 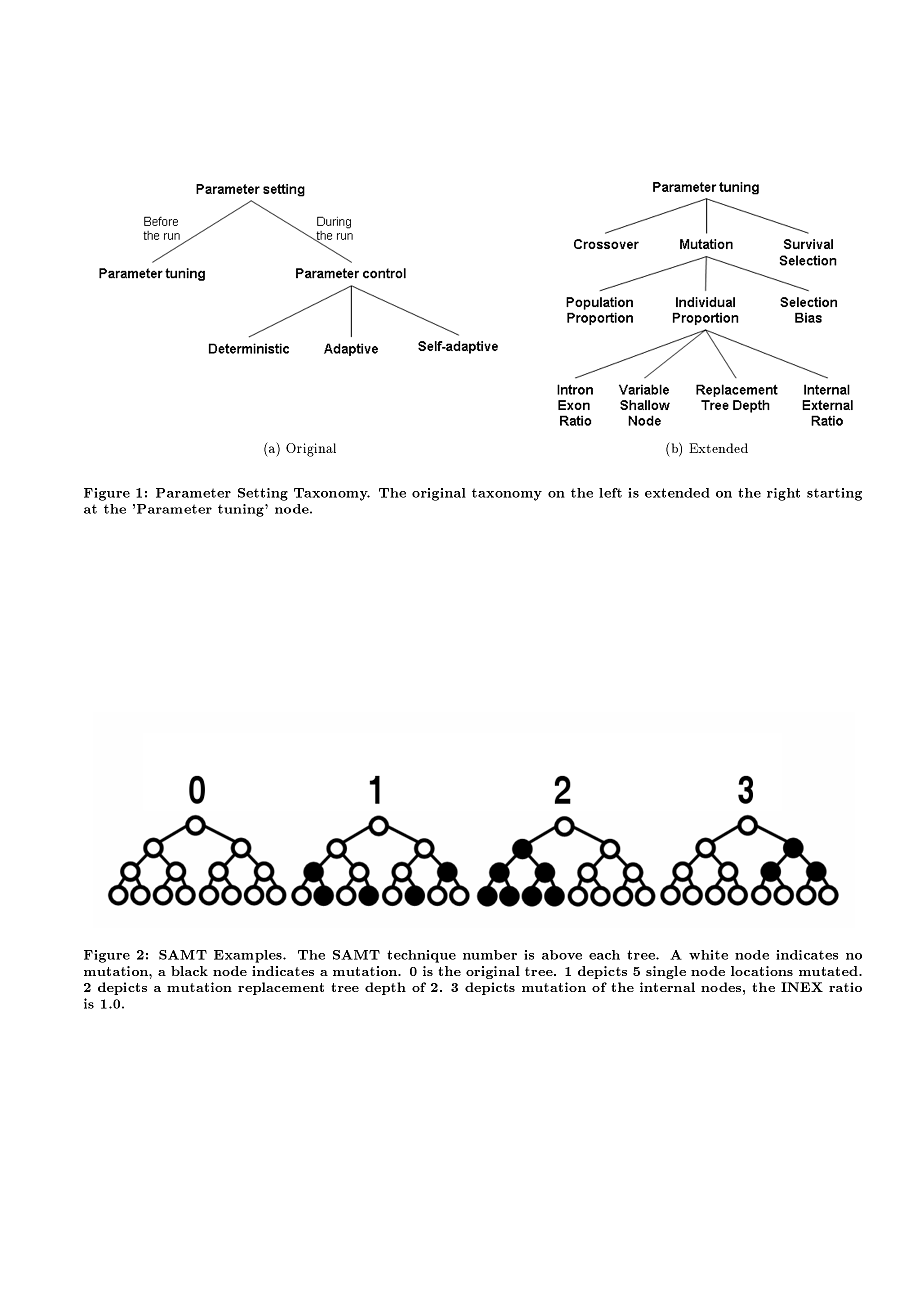 I want to click on white, so click(x=708, y=955).
